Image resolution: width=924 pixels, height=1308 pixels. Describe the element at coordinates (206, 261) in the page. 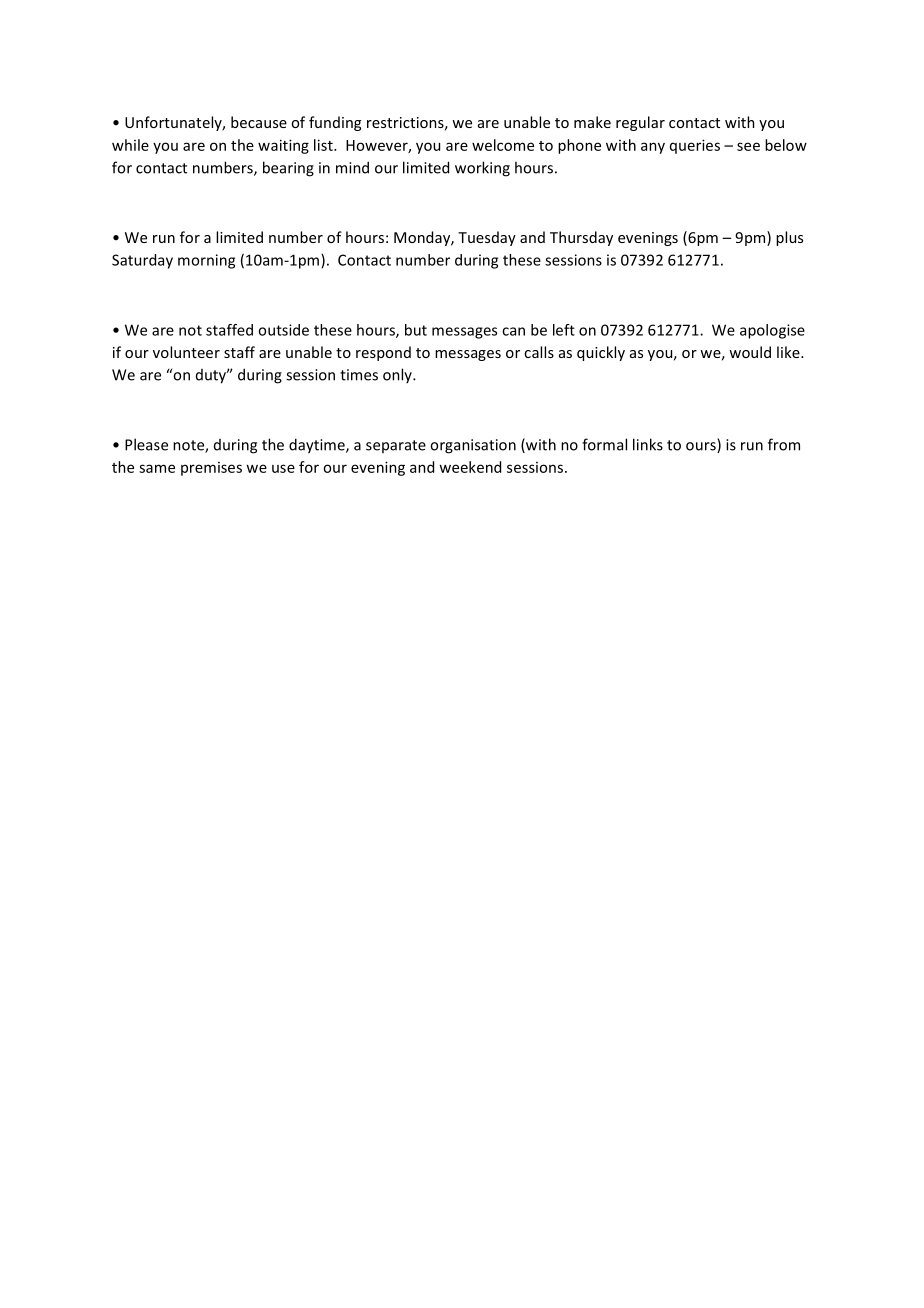

I see `morning` at that location.
